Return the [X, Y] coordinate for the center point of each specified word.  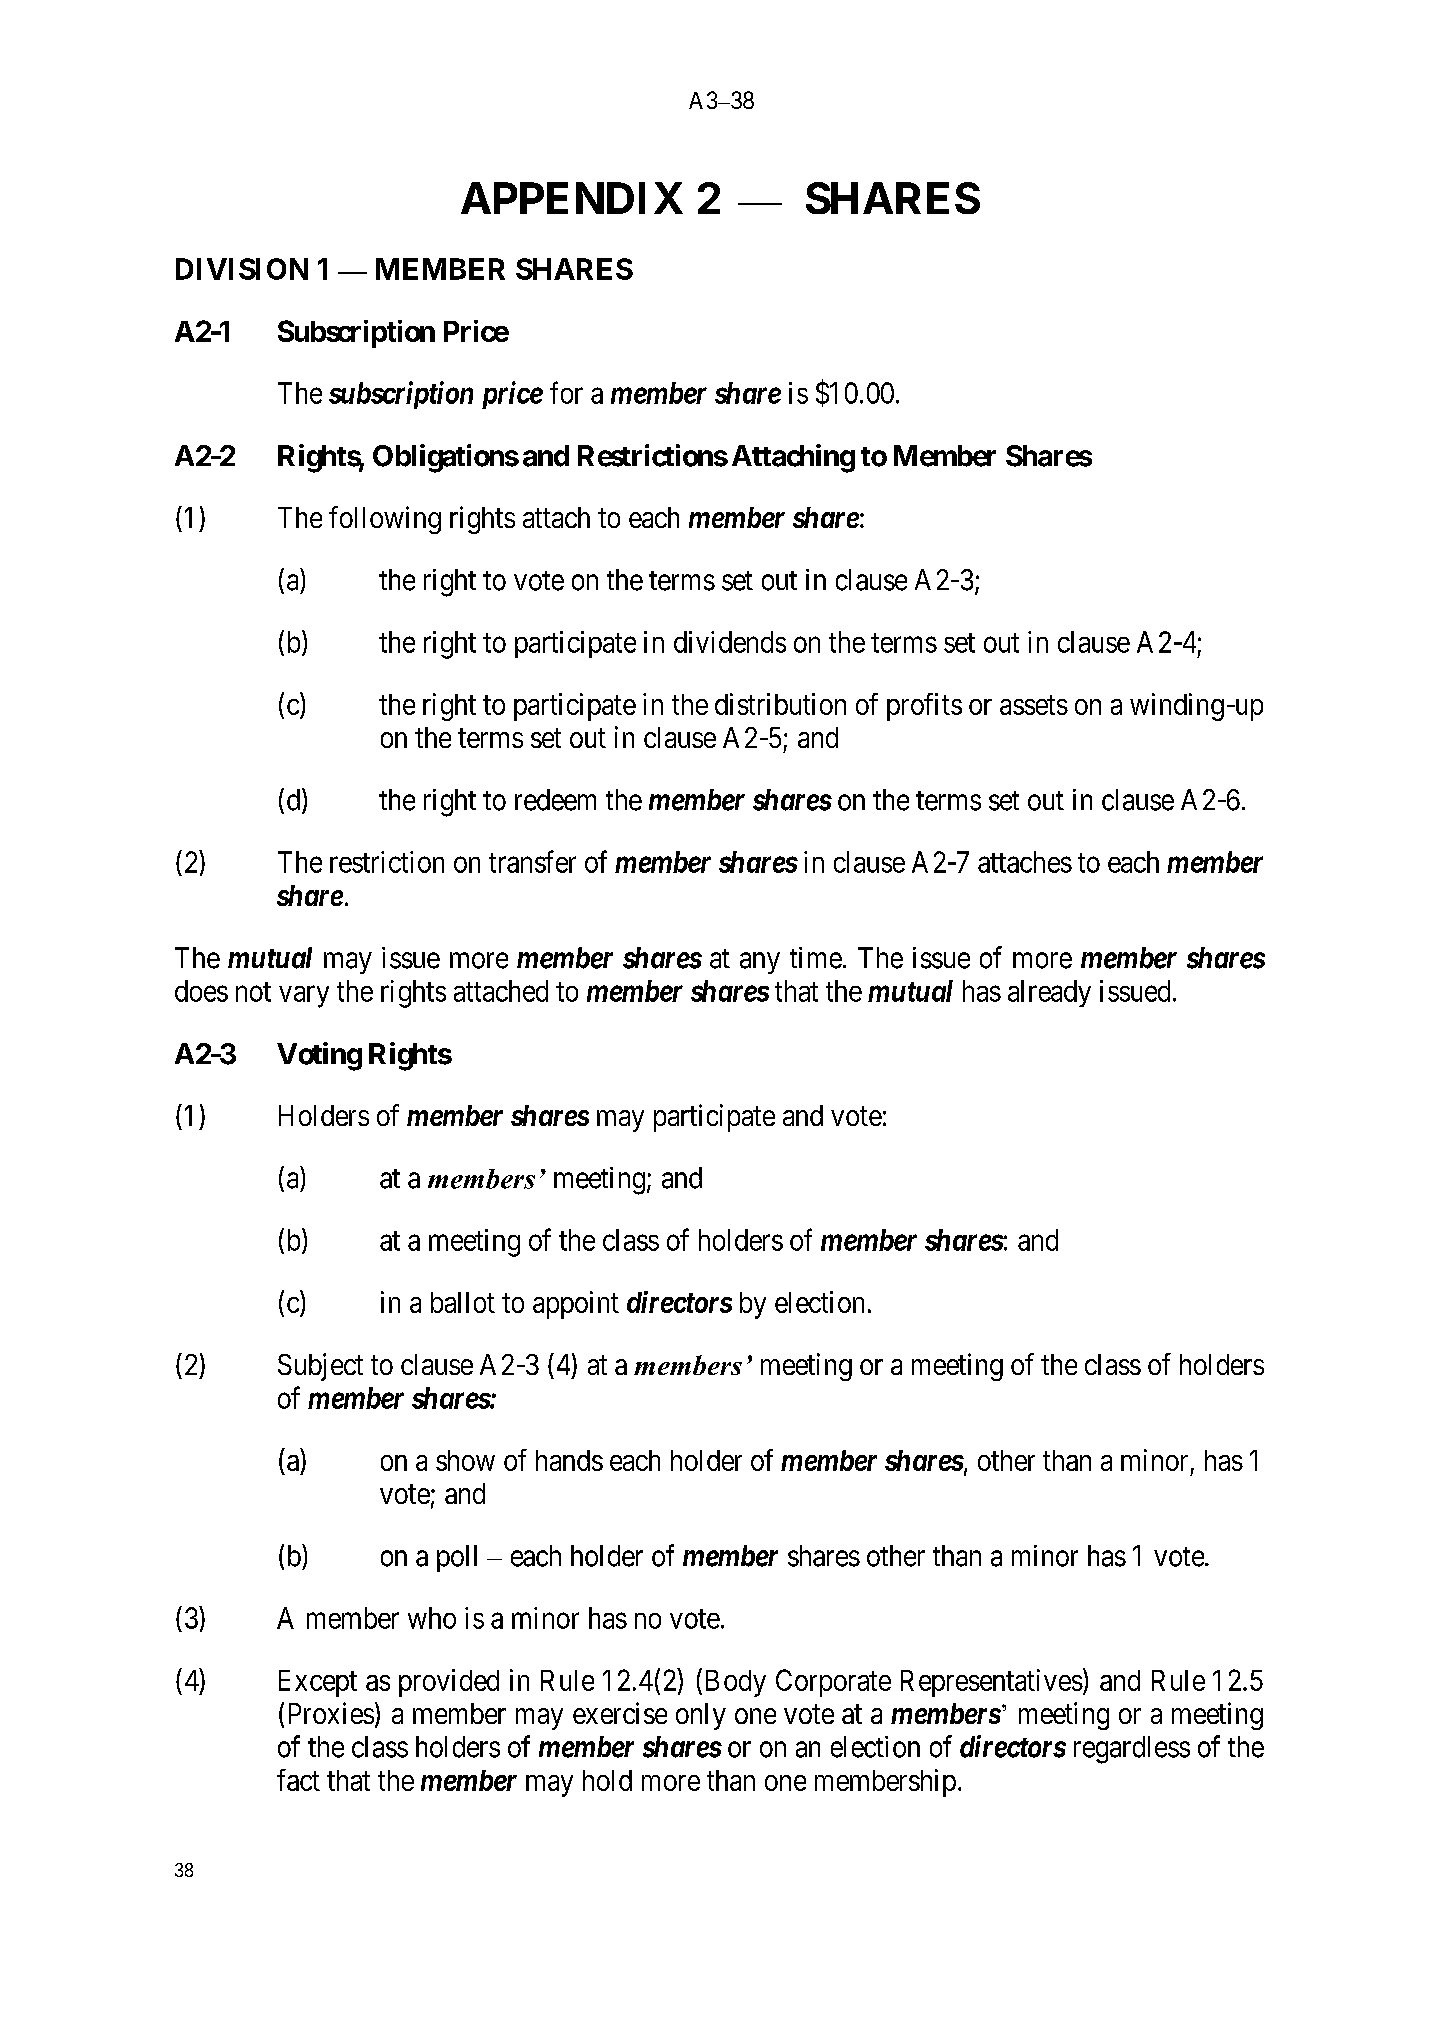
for [566, 392]
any [760, 963]
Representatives [992, 1683]
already [1049, 993]
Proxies [331, 1713]
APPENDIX [572, 198]
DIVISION [242, 269]
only [701, 1716]
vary [304, 997]
